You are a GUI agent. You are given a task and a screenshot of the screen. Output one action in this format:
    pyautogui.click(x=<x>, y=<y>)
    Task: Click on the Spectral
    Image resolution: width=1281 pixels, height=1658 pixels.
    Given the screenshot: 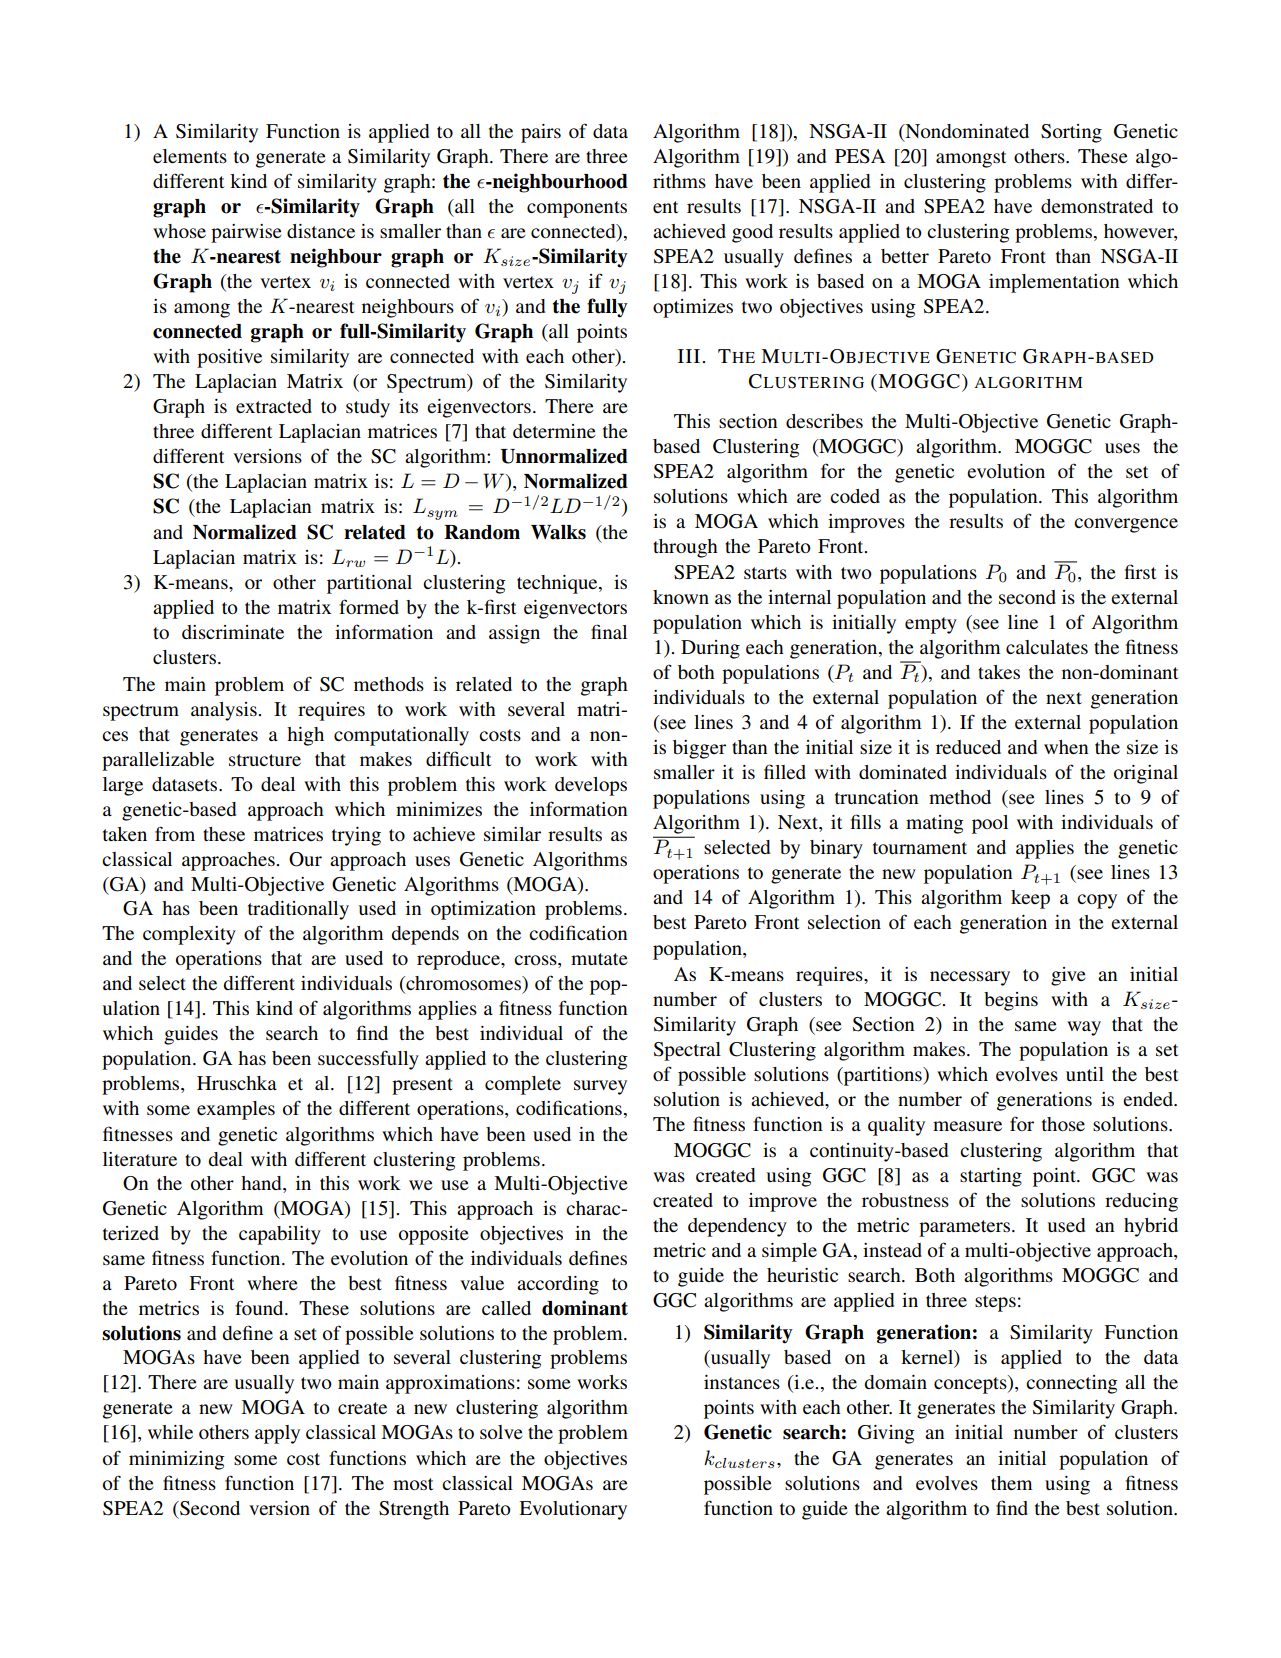 What is the action you would take?
    pyautogui.click(x=687, y=1051)
